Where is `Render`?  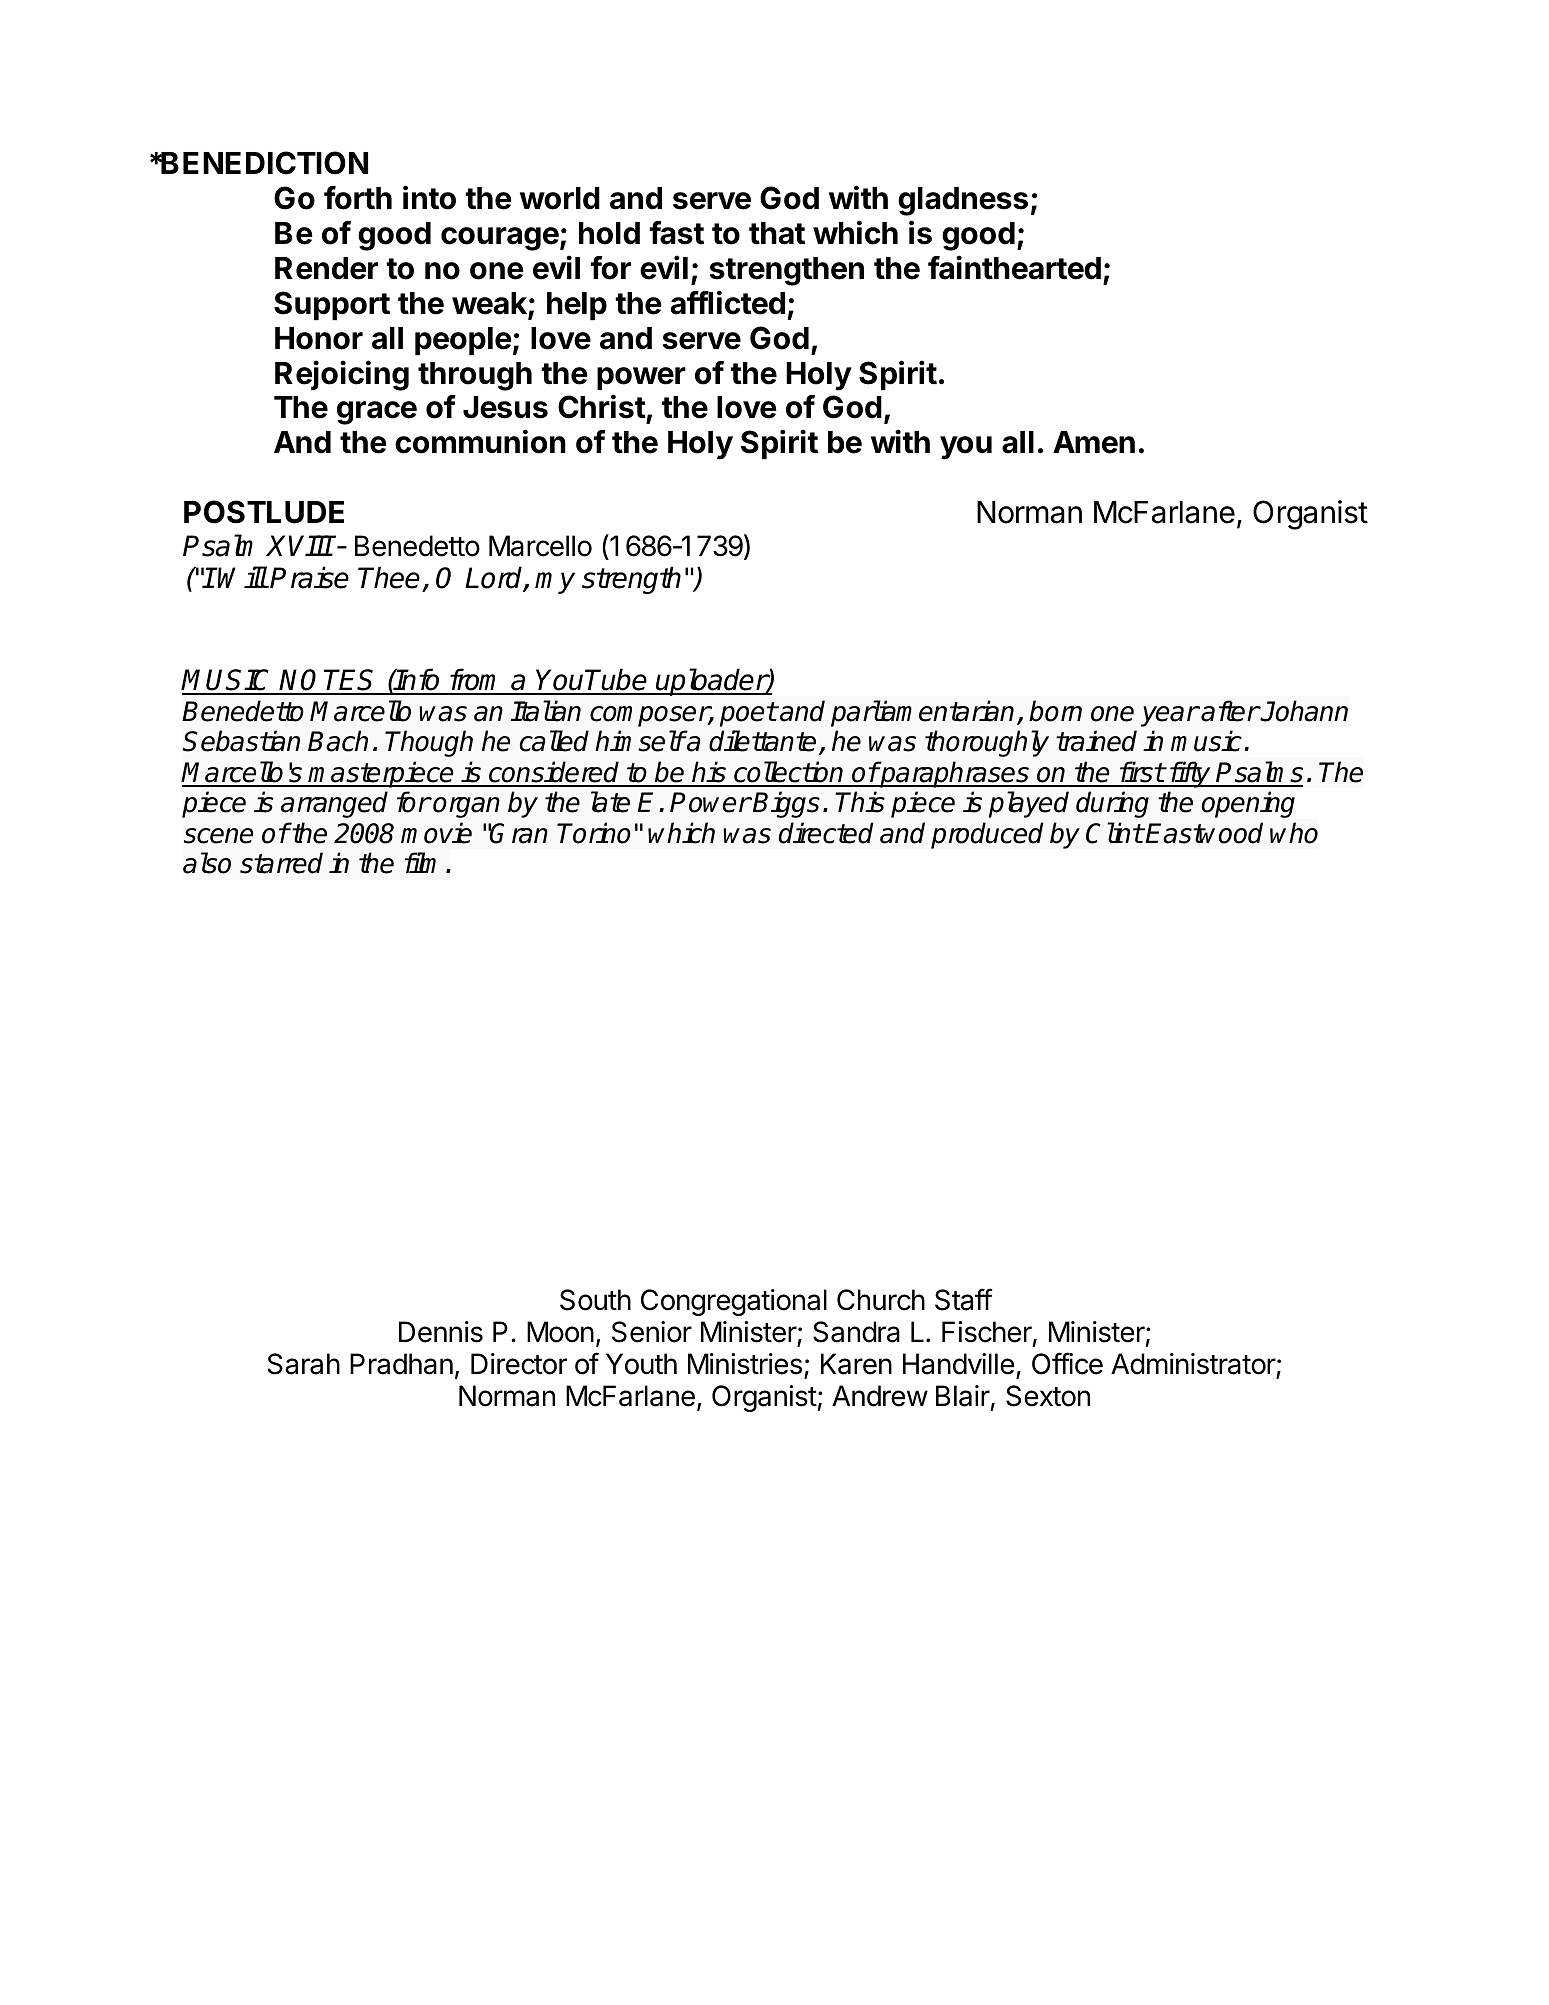
Render is located at coordinates (326, 268).
